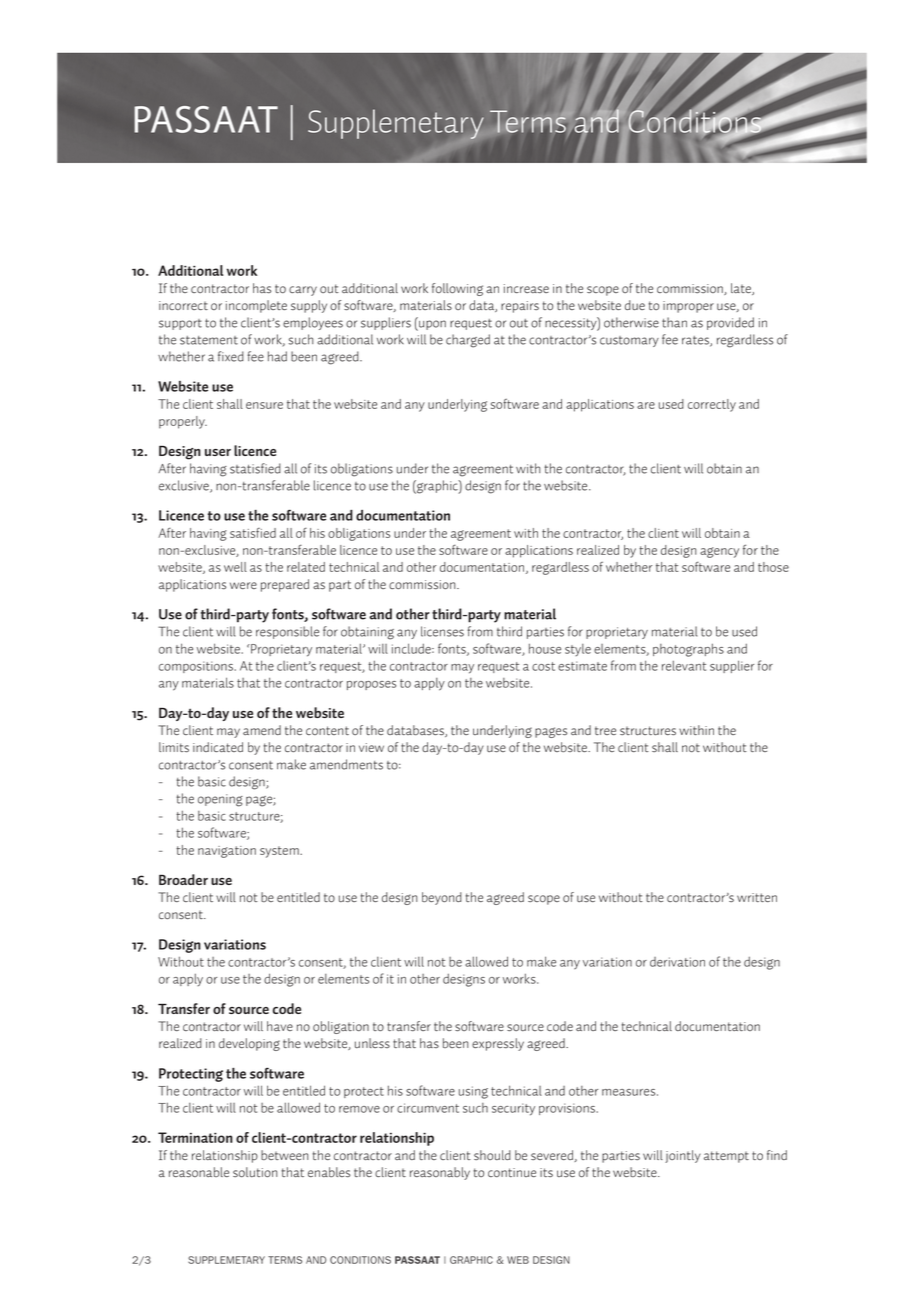  What do you see at coordinates (442, 631) in the screenshot?
I see `licenses` at bounding box center [442, 631].
